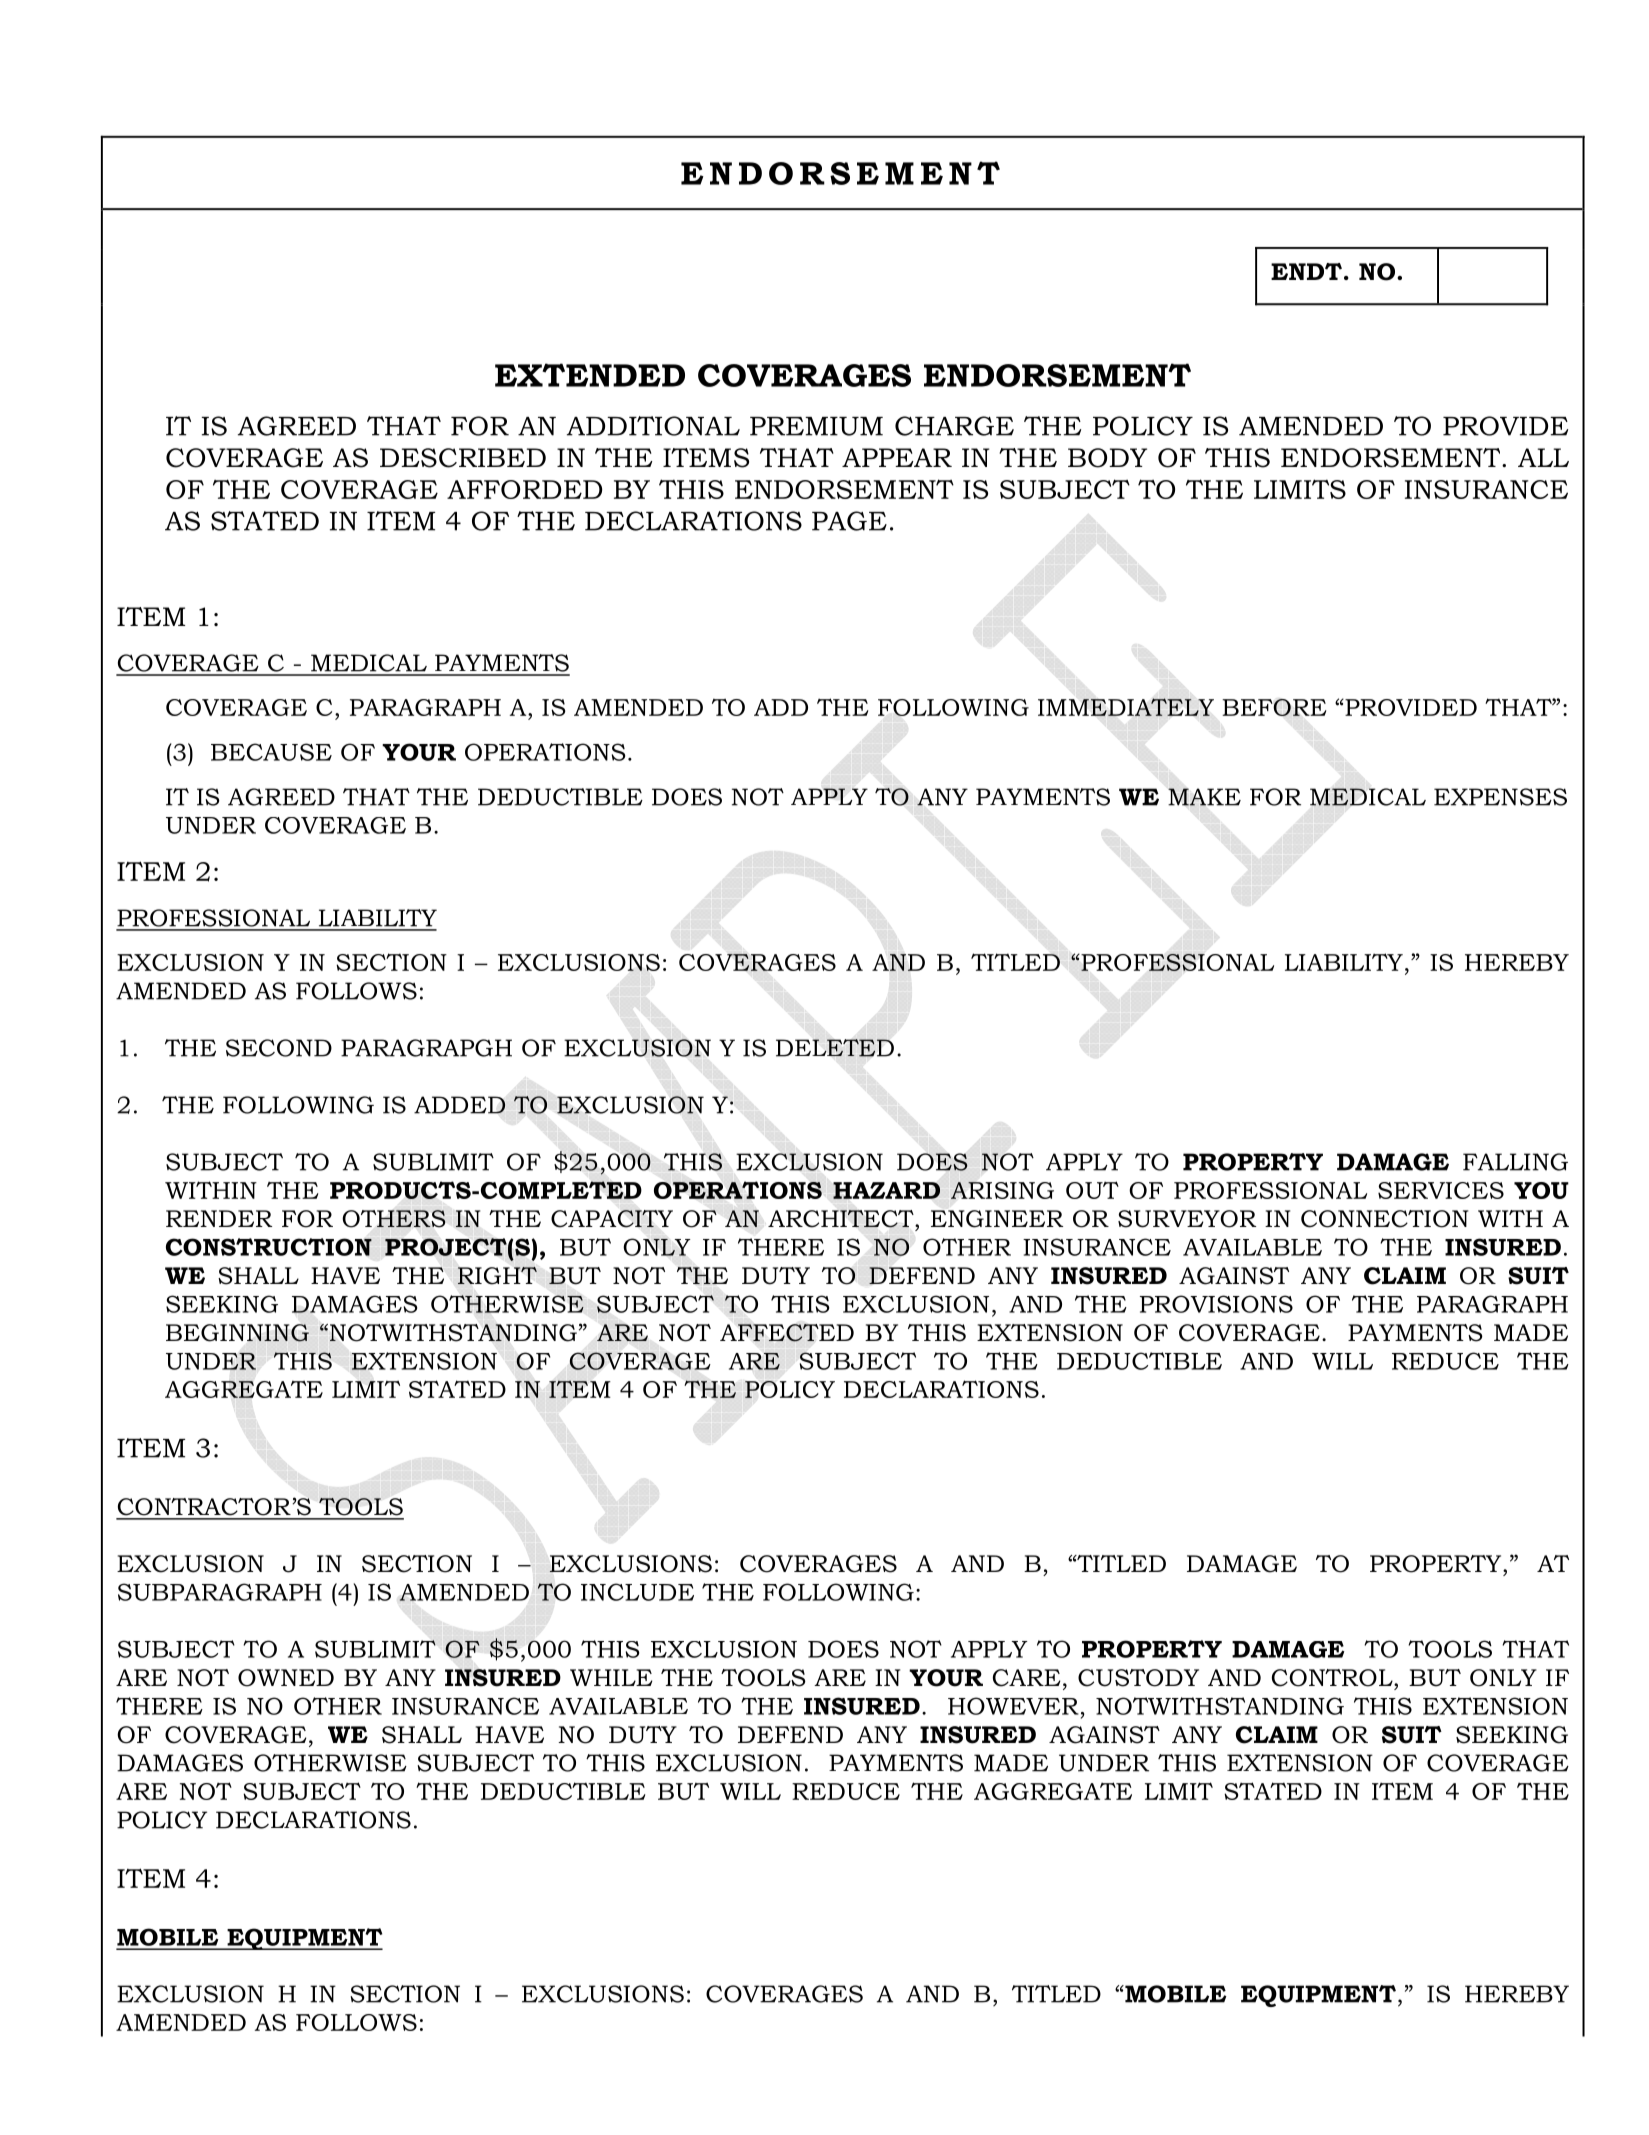 Image resolution: width=1649 pixels, height=2135 pixels. Describe the element at coordinates (1107, 458) in the document. I see `BODY` at that location.
